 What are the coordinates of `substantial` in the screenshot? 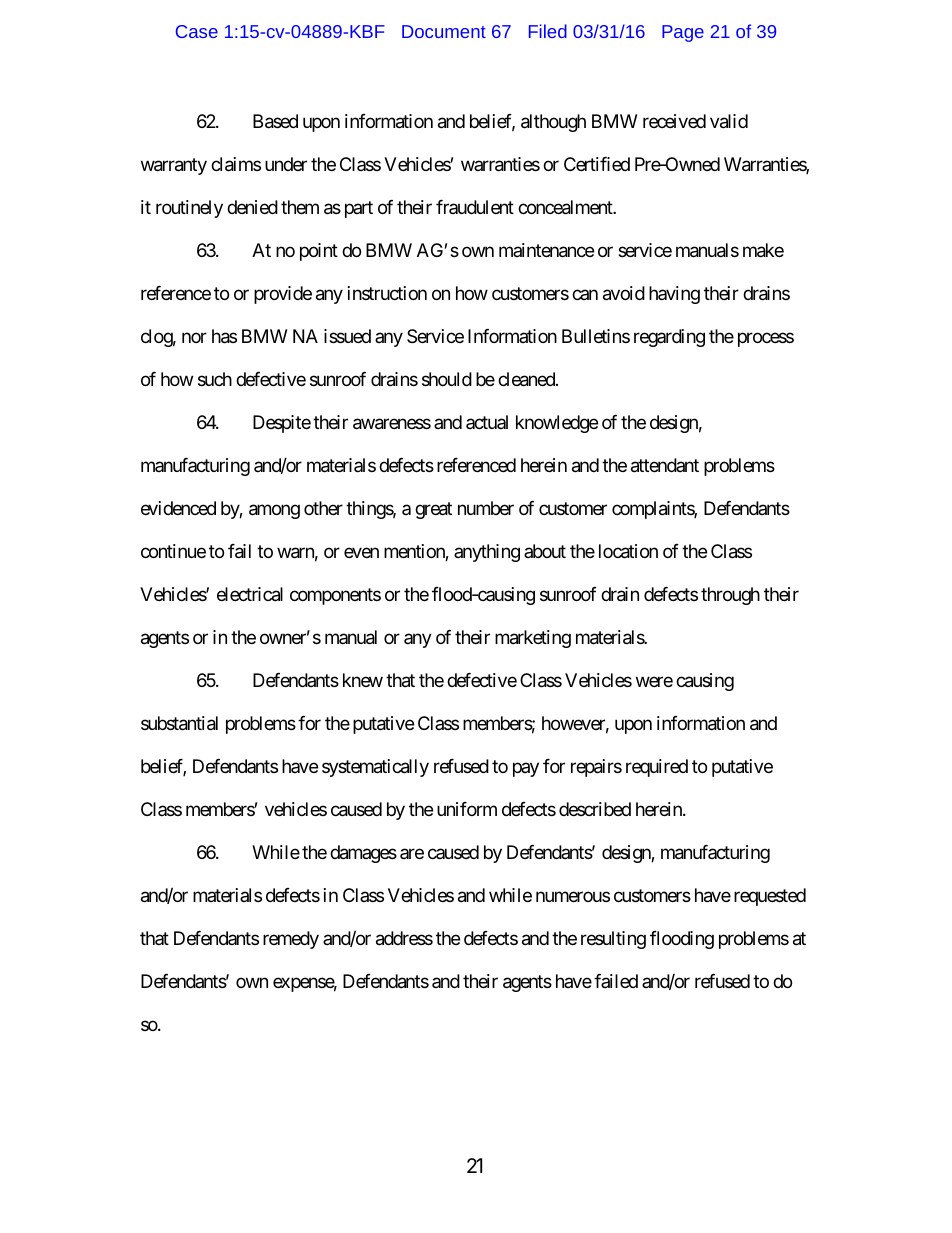 It's located at (179, 723).
